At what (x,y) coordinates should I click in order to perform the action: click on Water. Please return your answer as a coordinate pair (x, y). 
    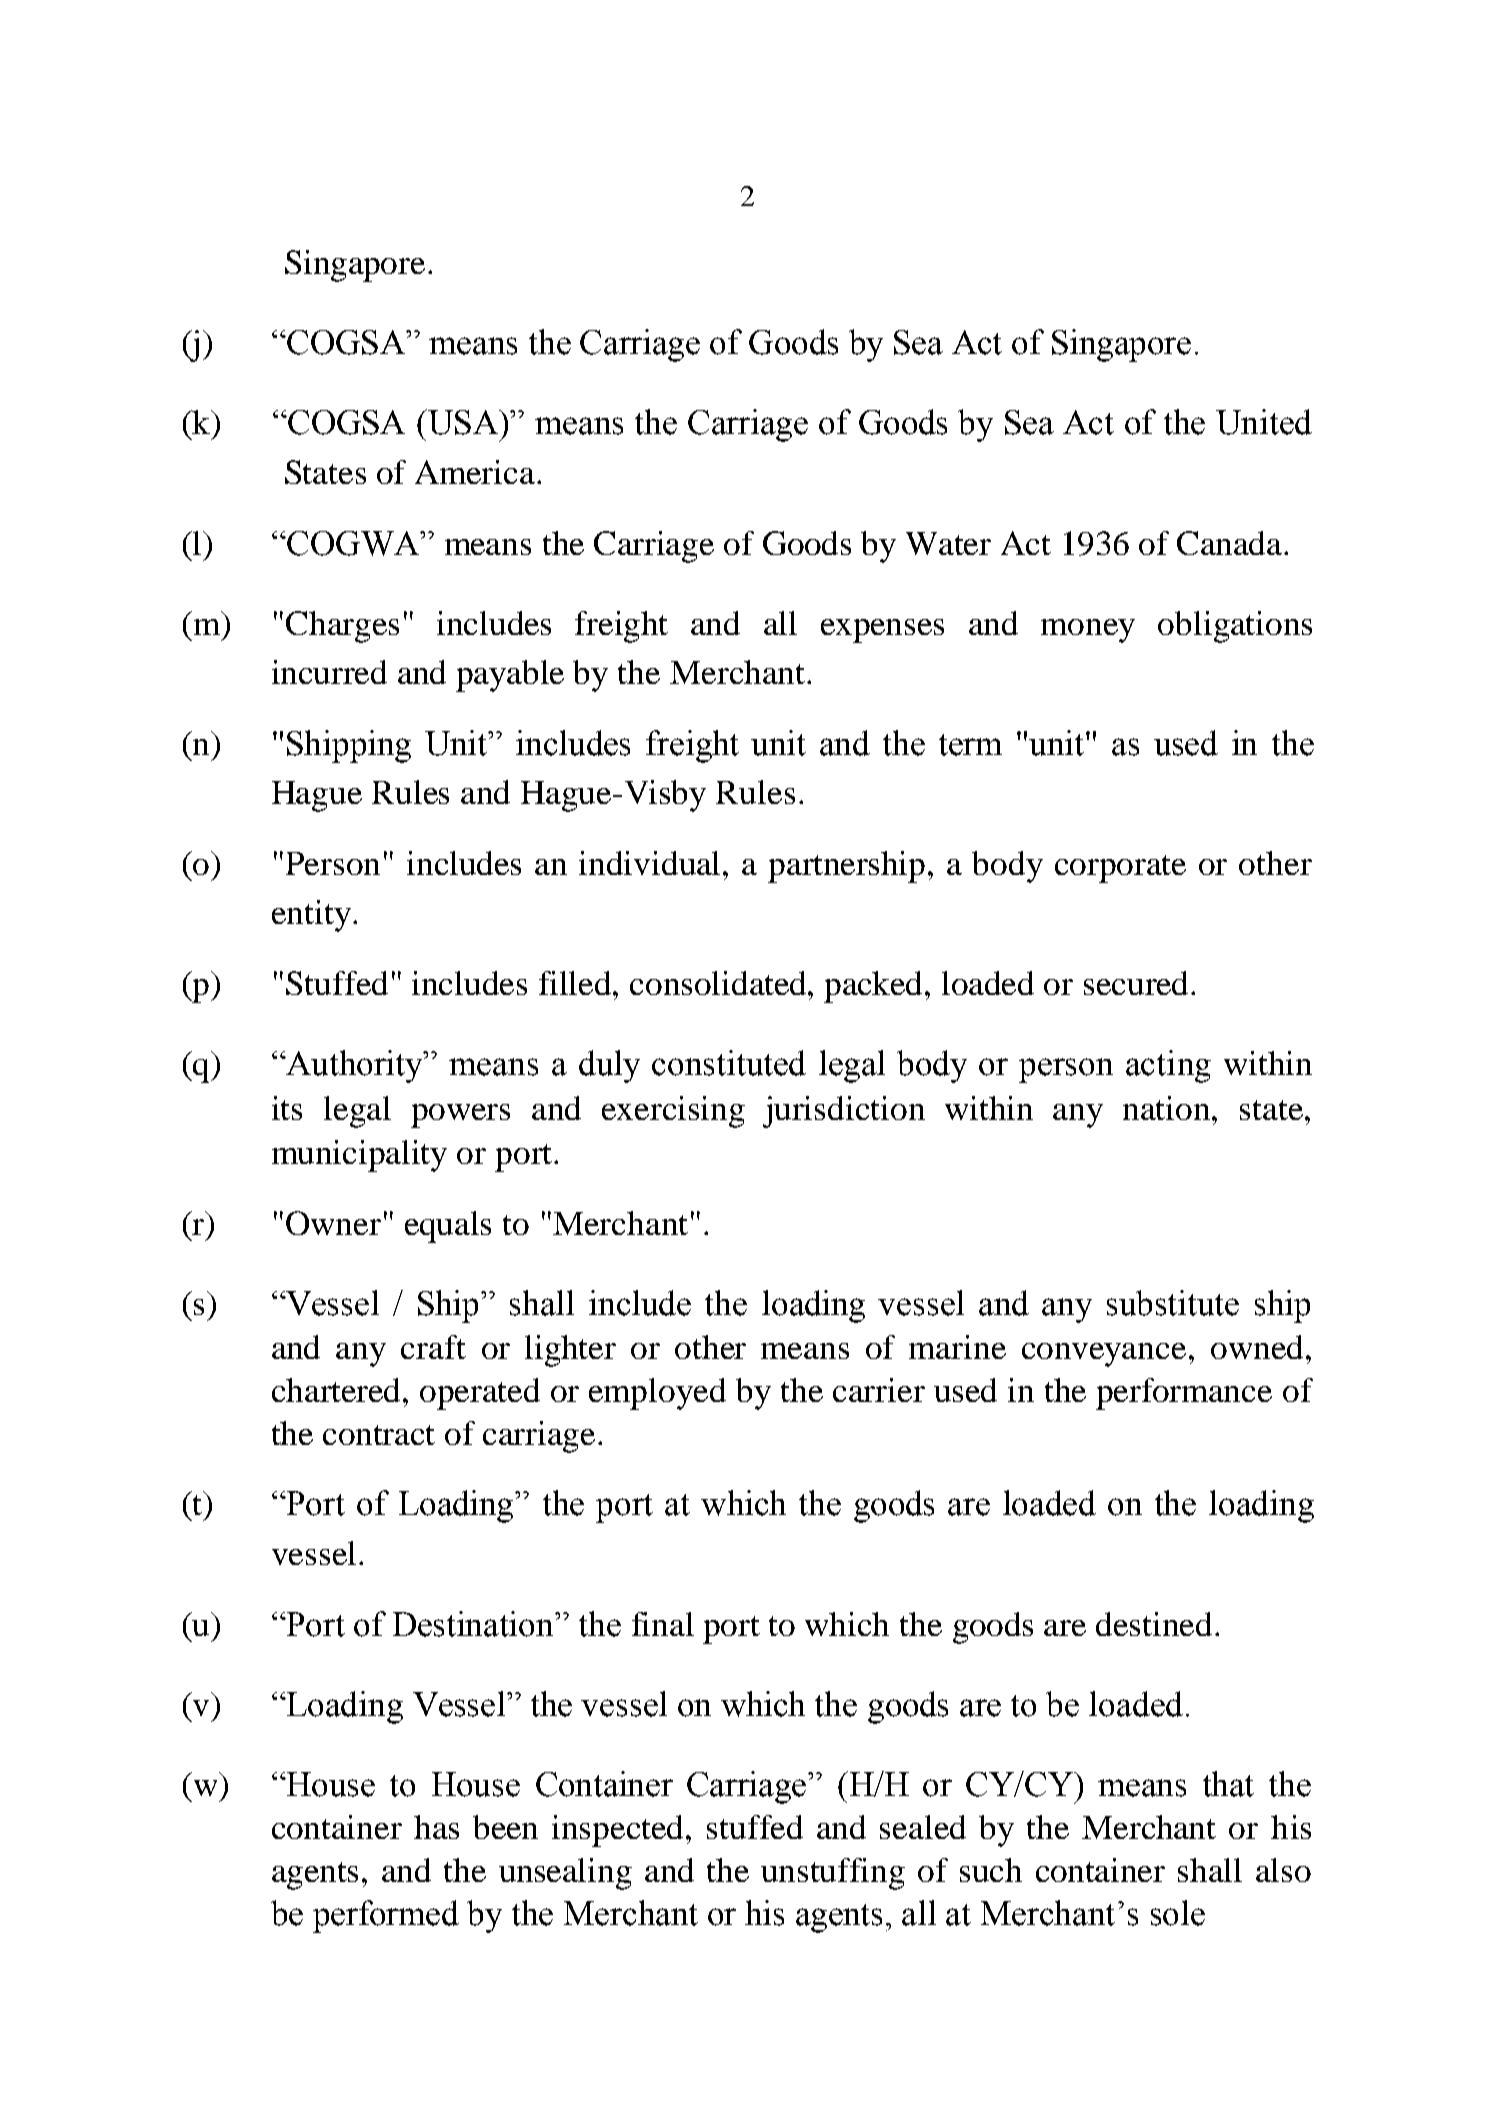
    Looking at the image, I should click on (948, 543).
